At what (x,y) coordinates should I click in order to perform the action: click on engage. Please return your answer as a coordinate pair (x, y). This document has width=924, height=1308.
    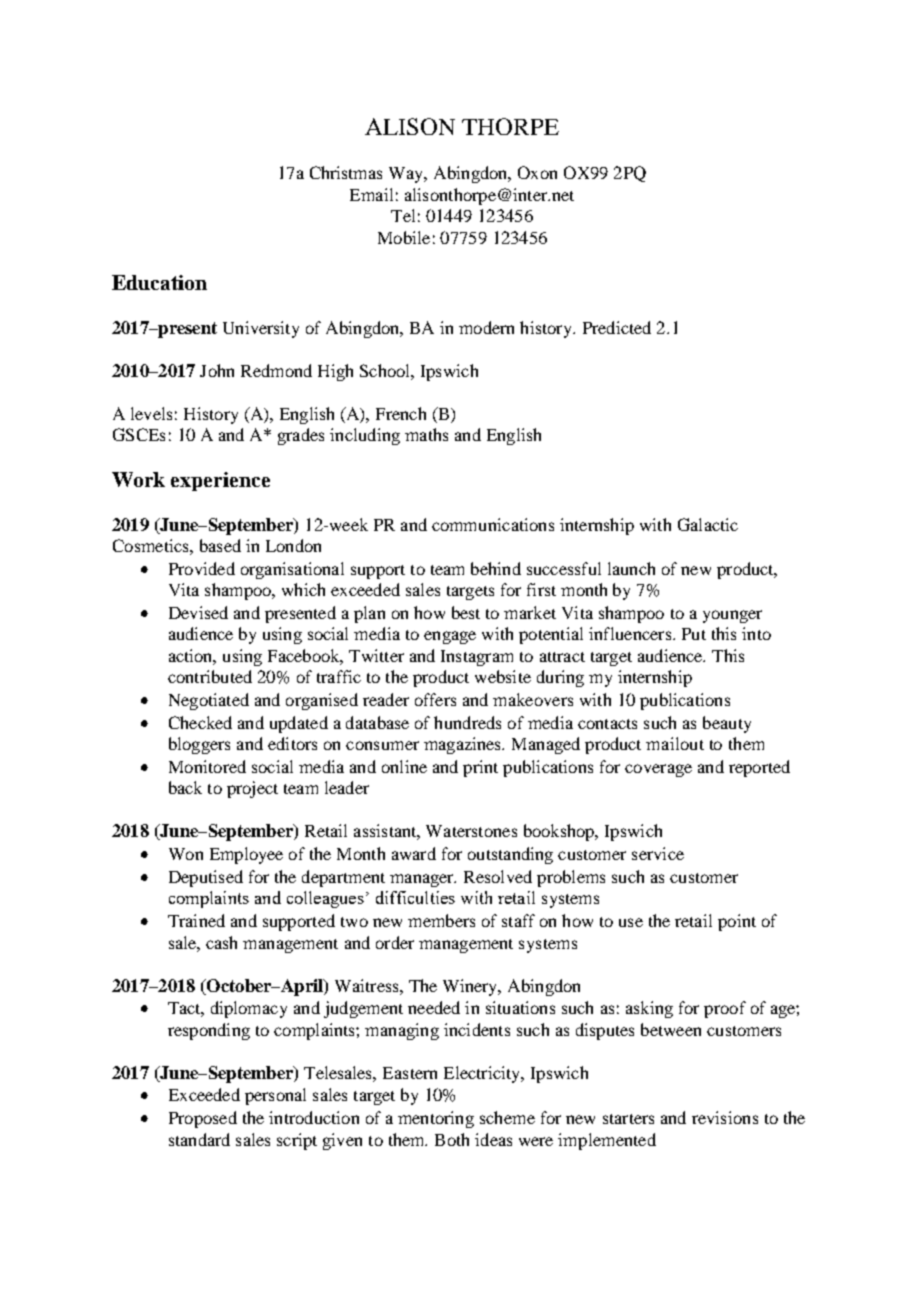
    Looking at the image, I should click on (450, 637).
